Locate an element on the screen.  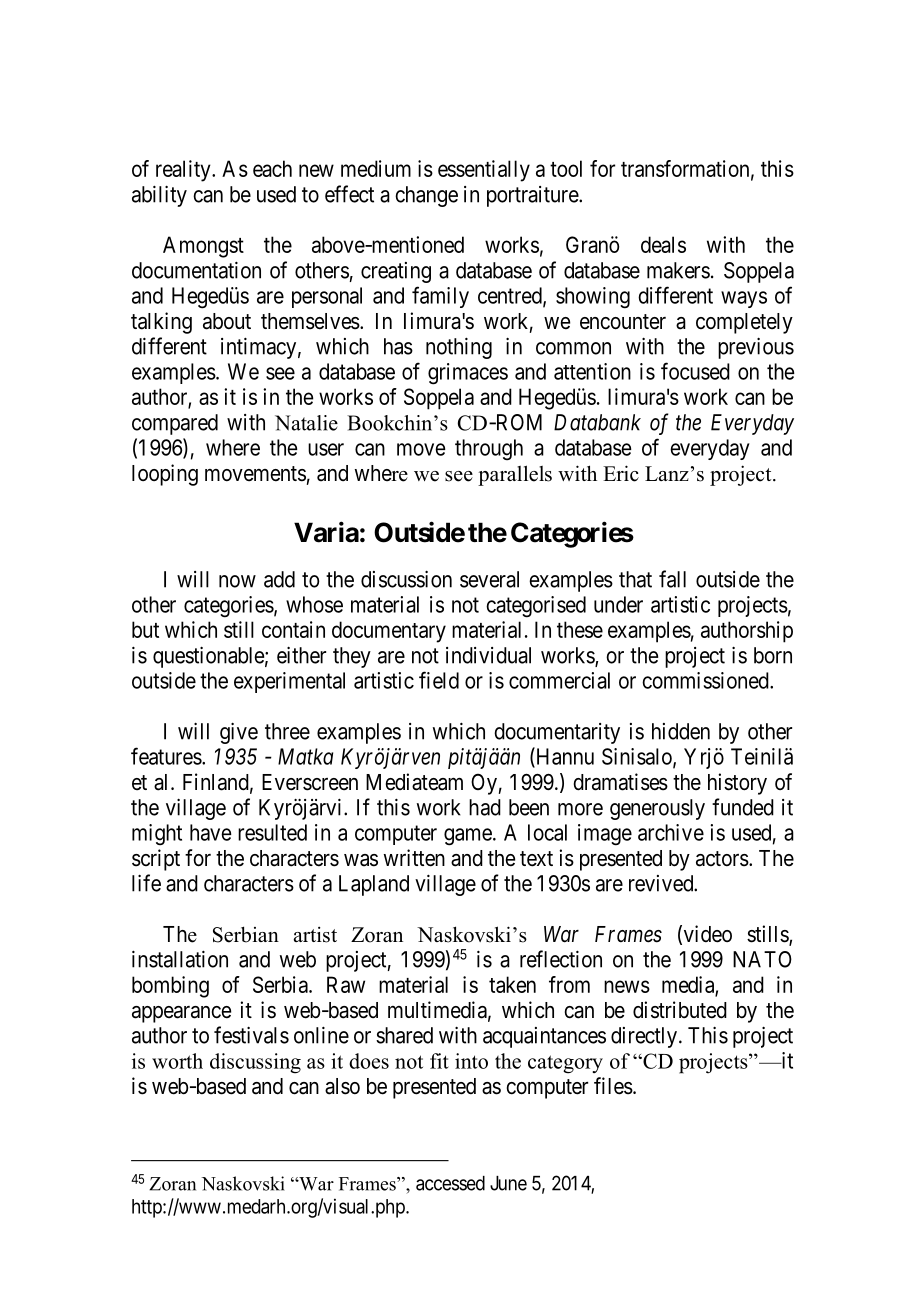
looping is located at coordinates (165, 475).
